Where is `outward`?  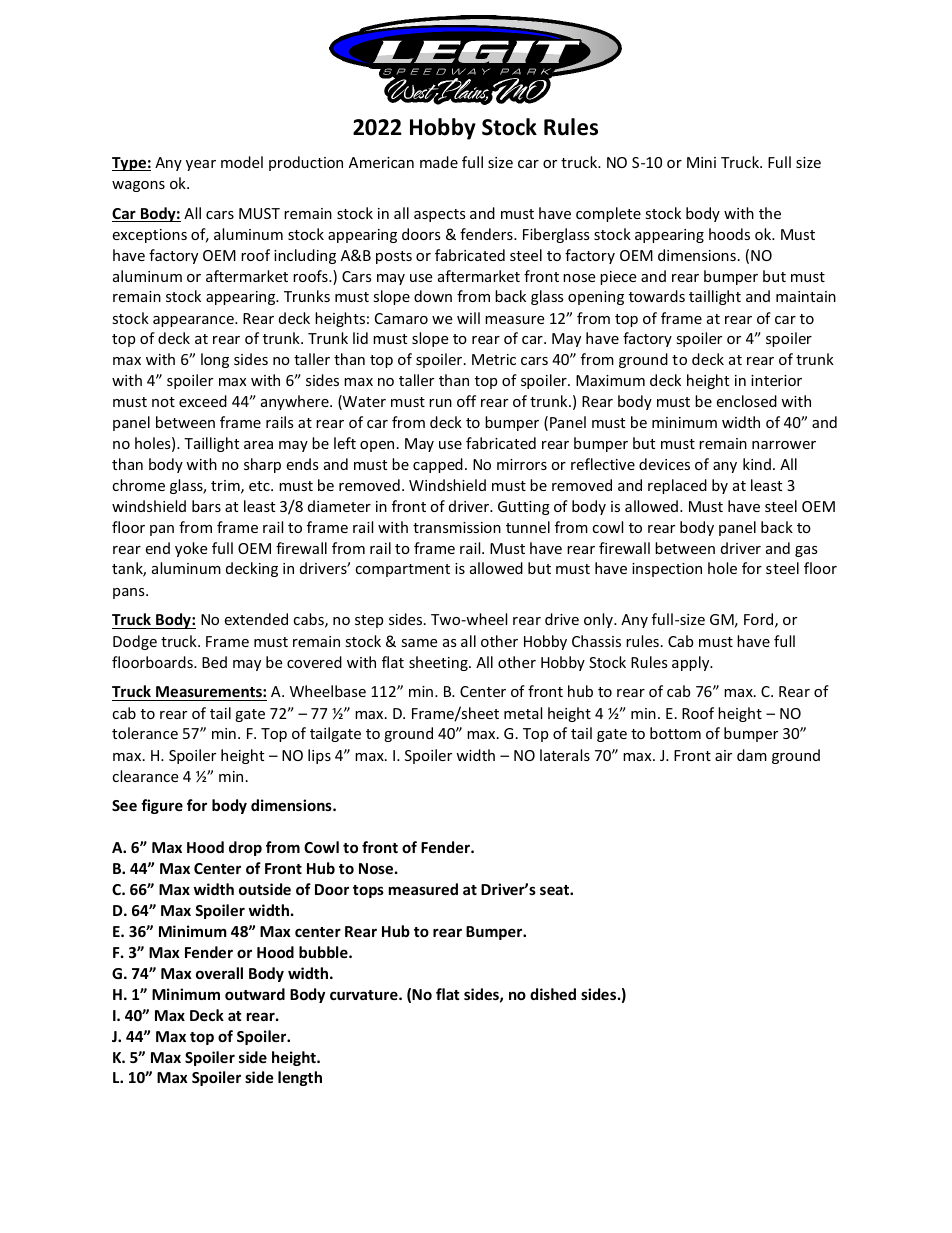 outward is located at coordinates (255, 994).
